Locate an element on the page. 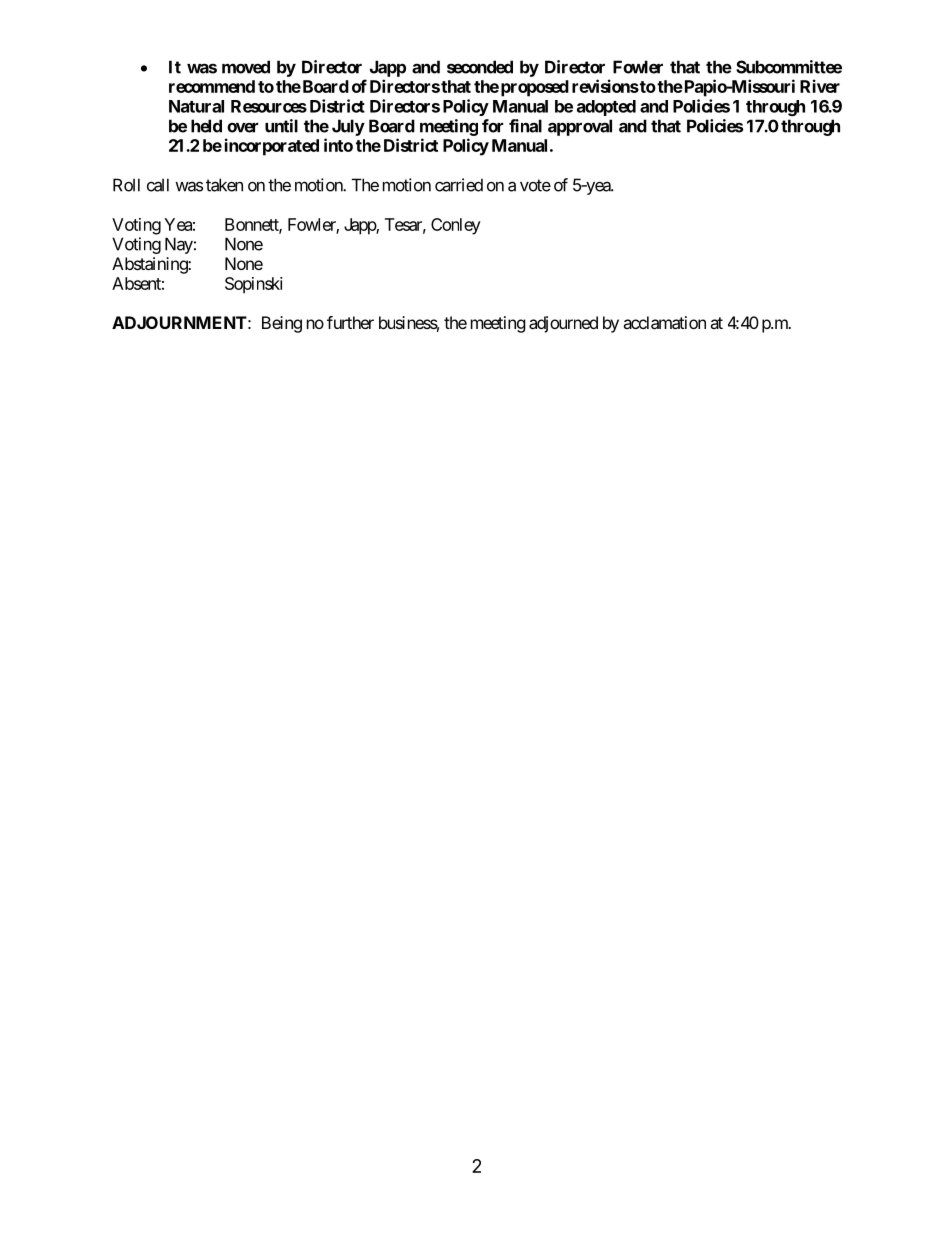  Abstaining is located at coordinates (150, 265).
